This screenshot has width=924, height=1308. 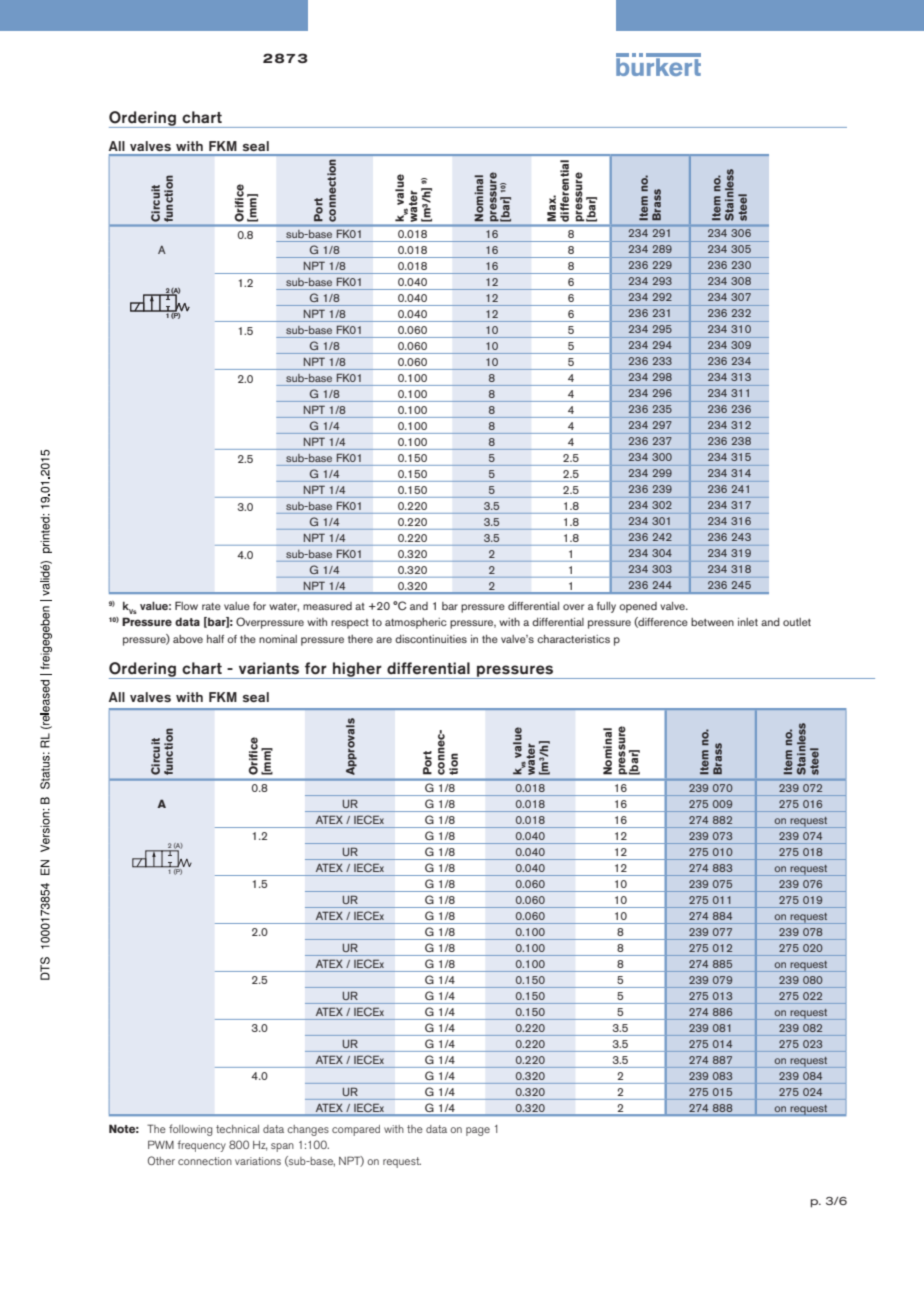 I want to click on between, so click(x=712, y=622).
